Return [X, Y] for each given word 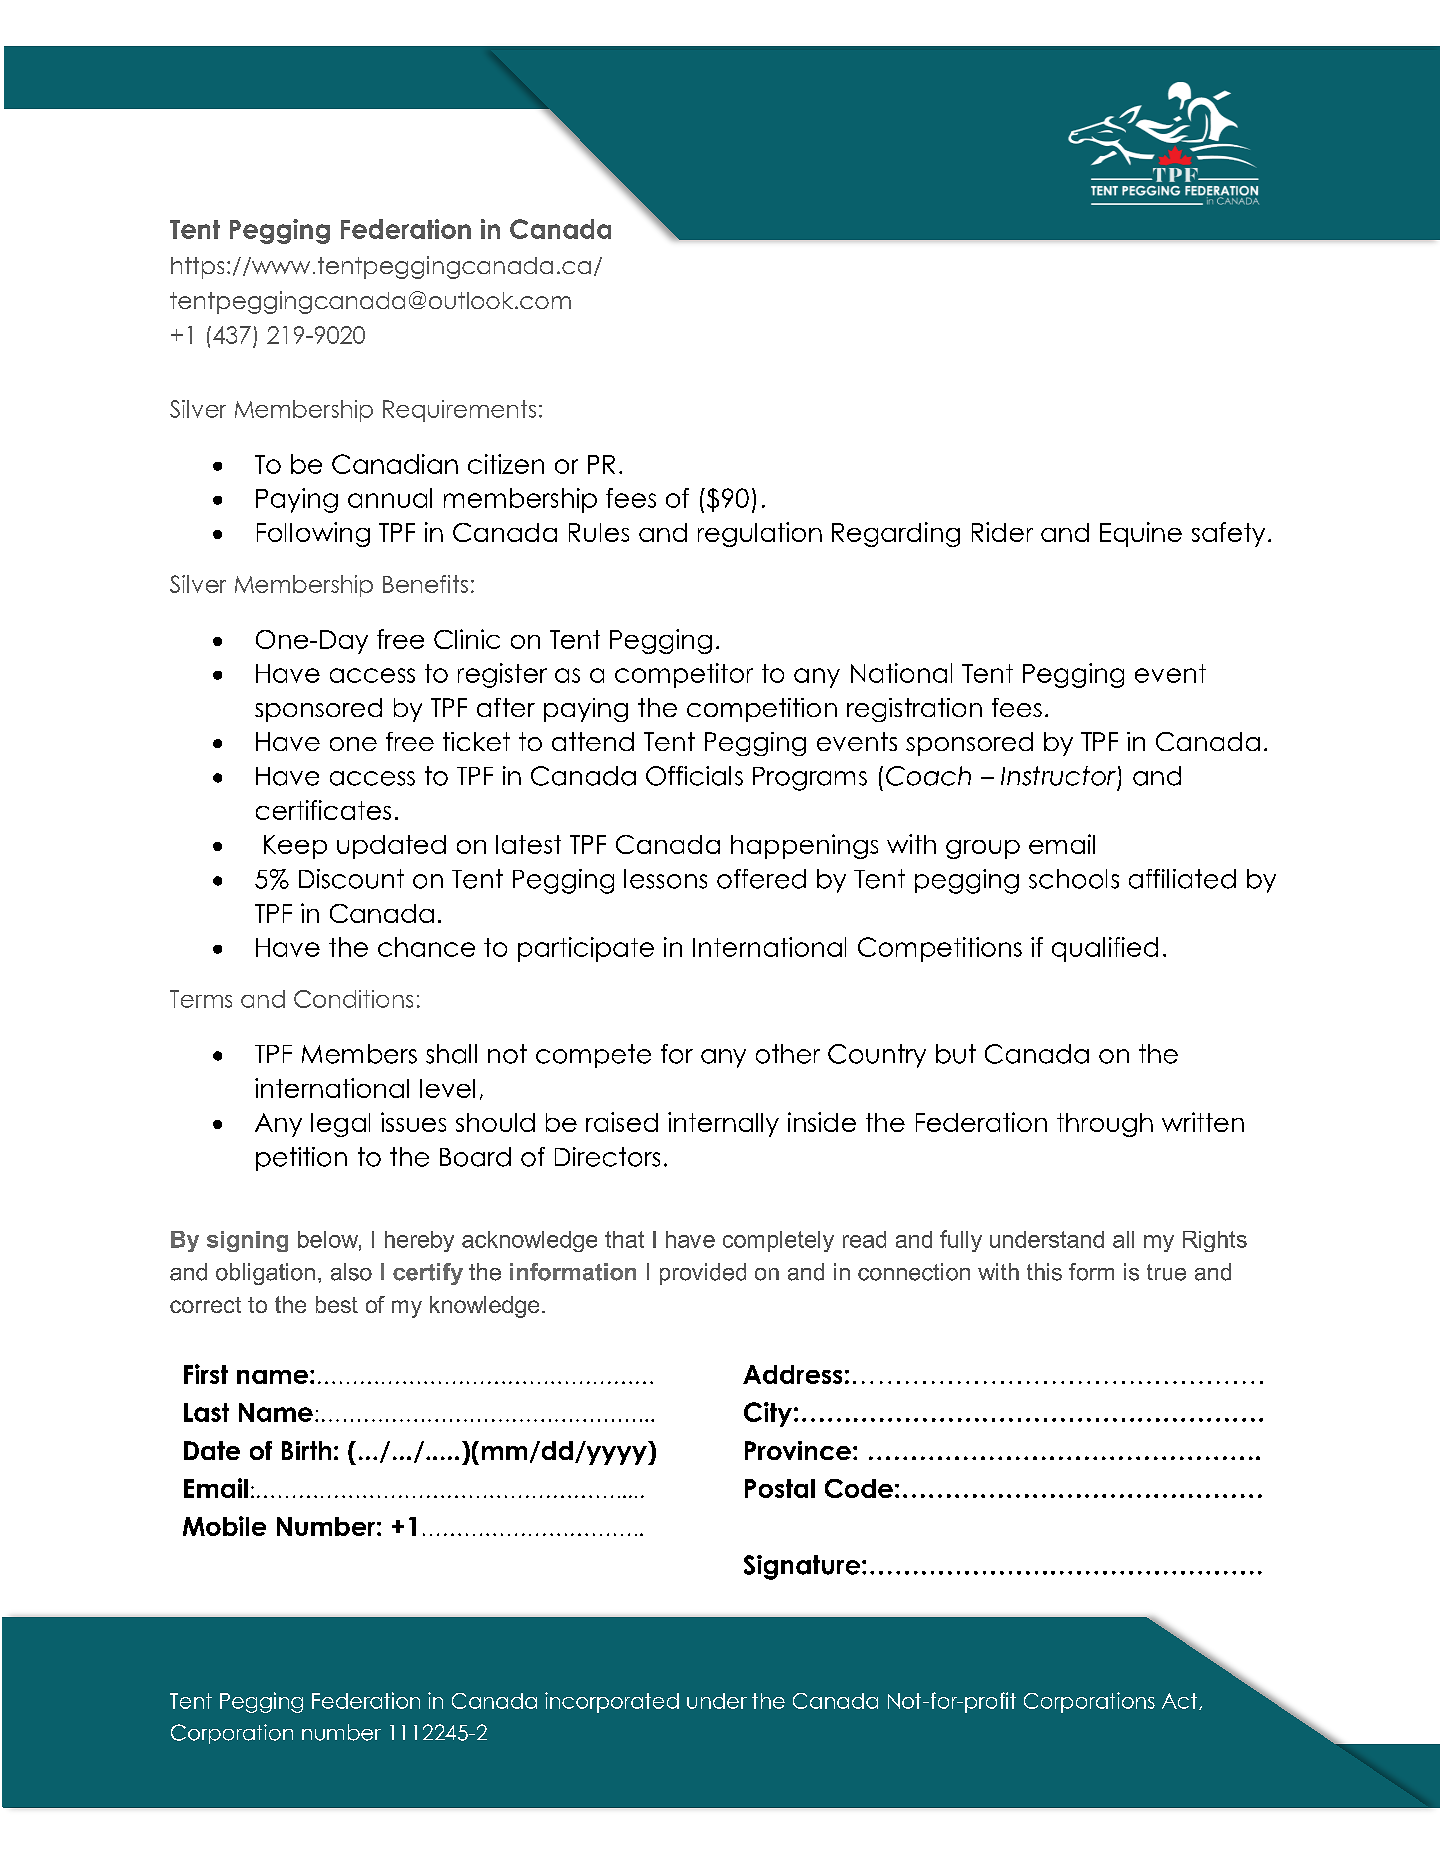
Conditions [353, 999]
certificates [323, 810]
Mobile [224, 1526]
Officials [694, 776]
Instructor [1058, 776]
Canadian [395, 464]
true [1166, 1272]
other [788, 1054]
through [1105, 1125]
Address [792, 1374]
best [337, 1304]
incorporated [612, 1702]
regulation [760, 534]
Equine [1141, 534]
